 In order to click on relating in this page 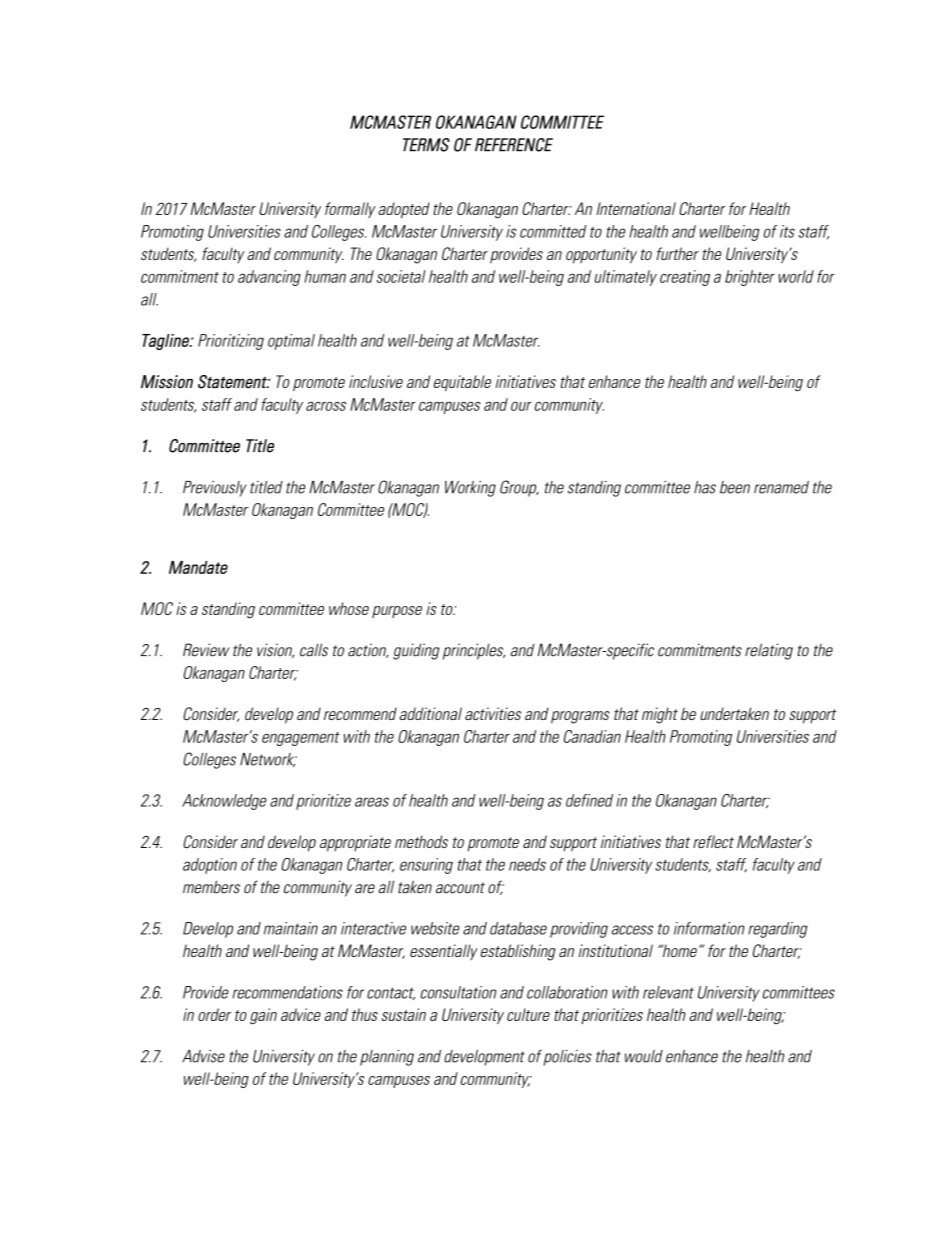, I will do `click(769, 651)`.
